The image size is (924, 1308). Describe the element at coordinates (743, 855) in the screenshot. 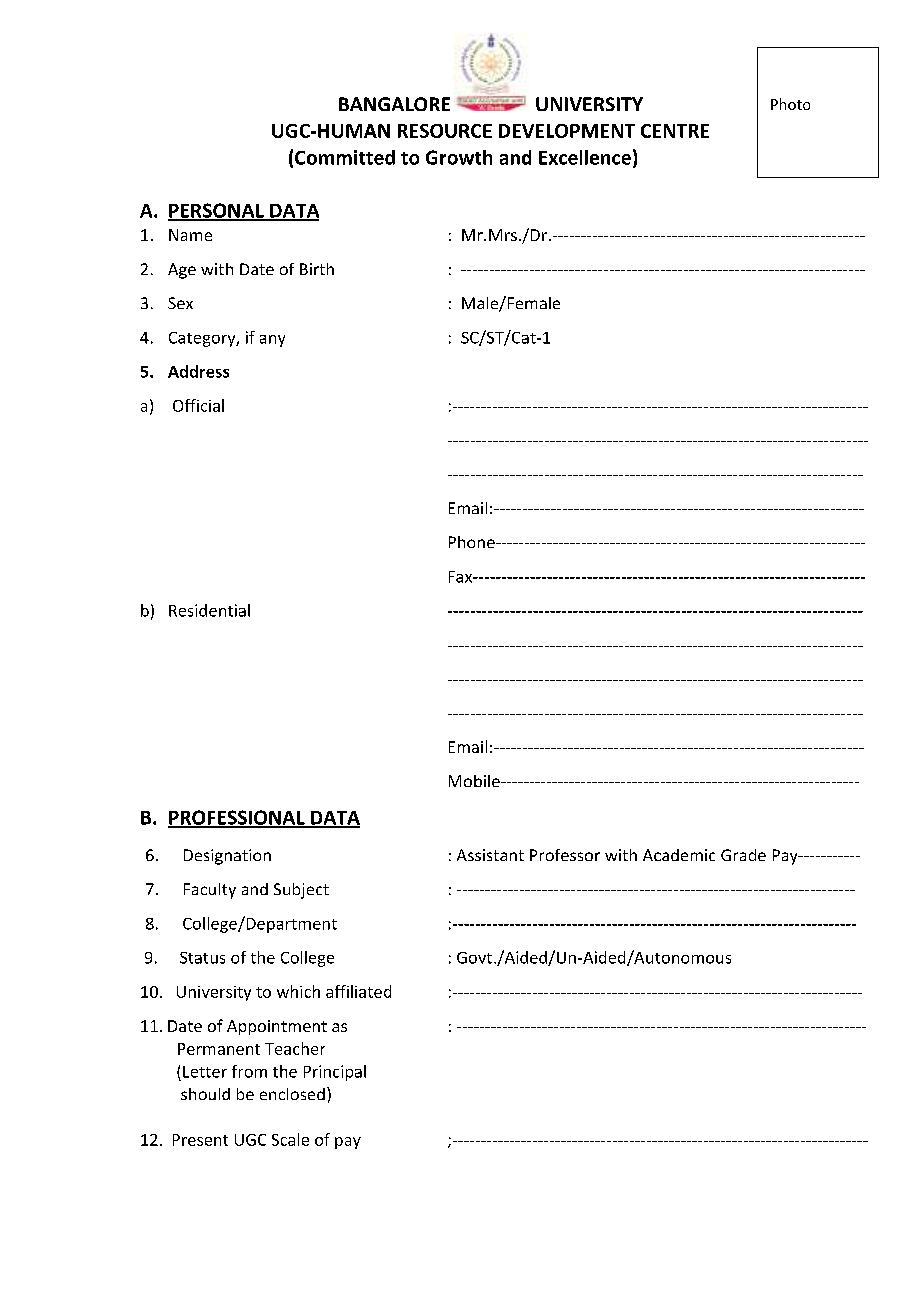

I see `Grade` at that location.
